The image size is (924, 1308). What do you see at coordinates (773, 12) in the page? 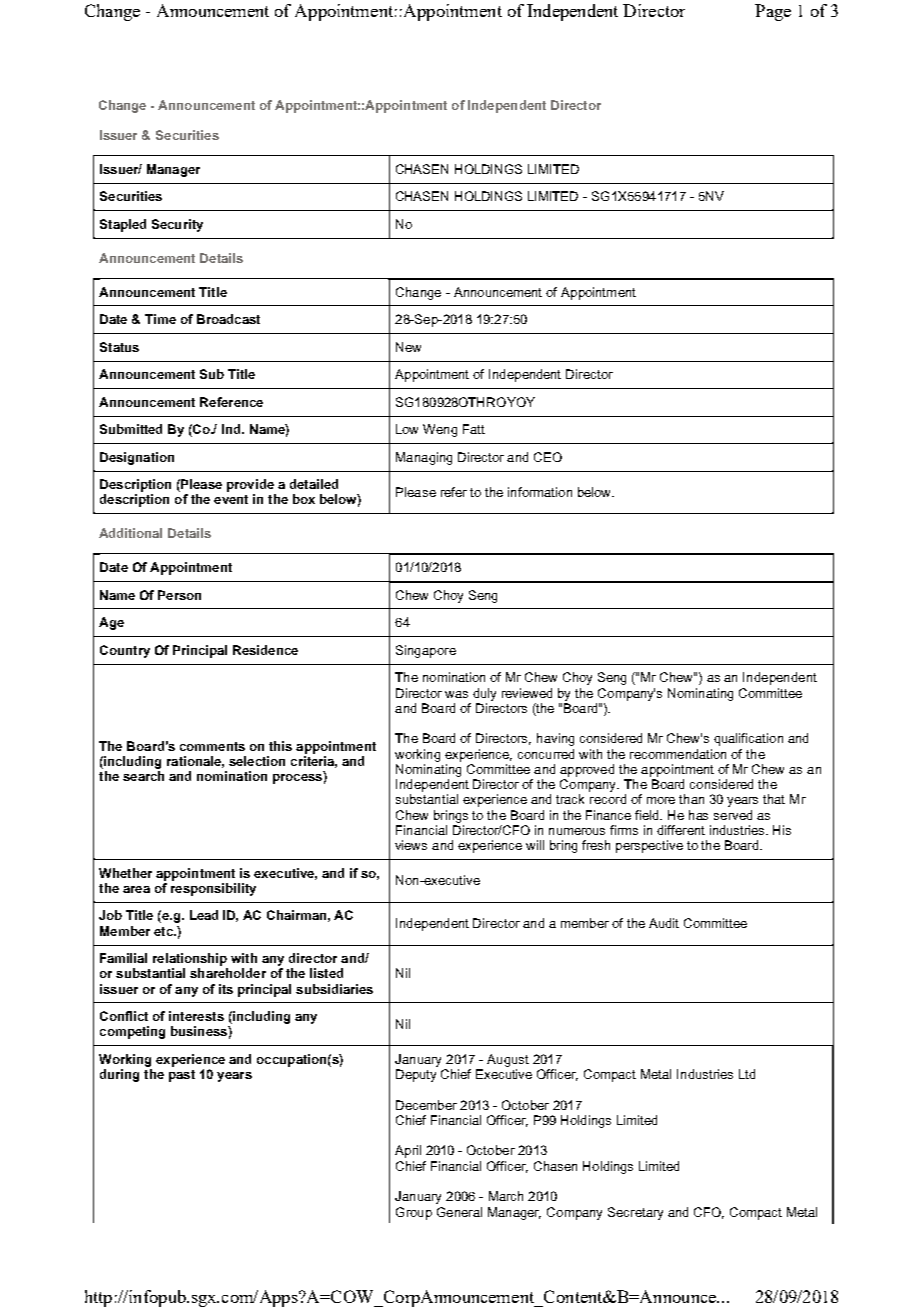
I see `Page` at bounding box center [773, 12].
